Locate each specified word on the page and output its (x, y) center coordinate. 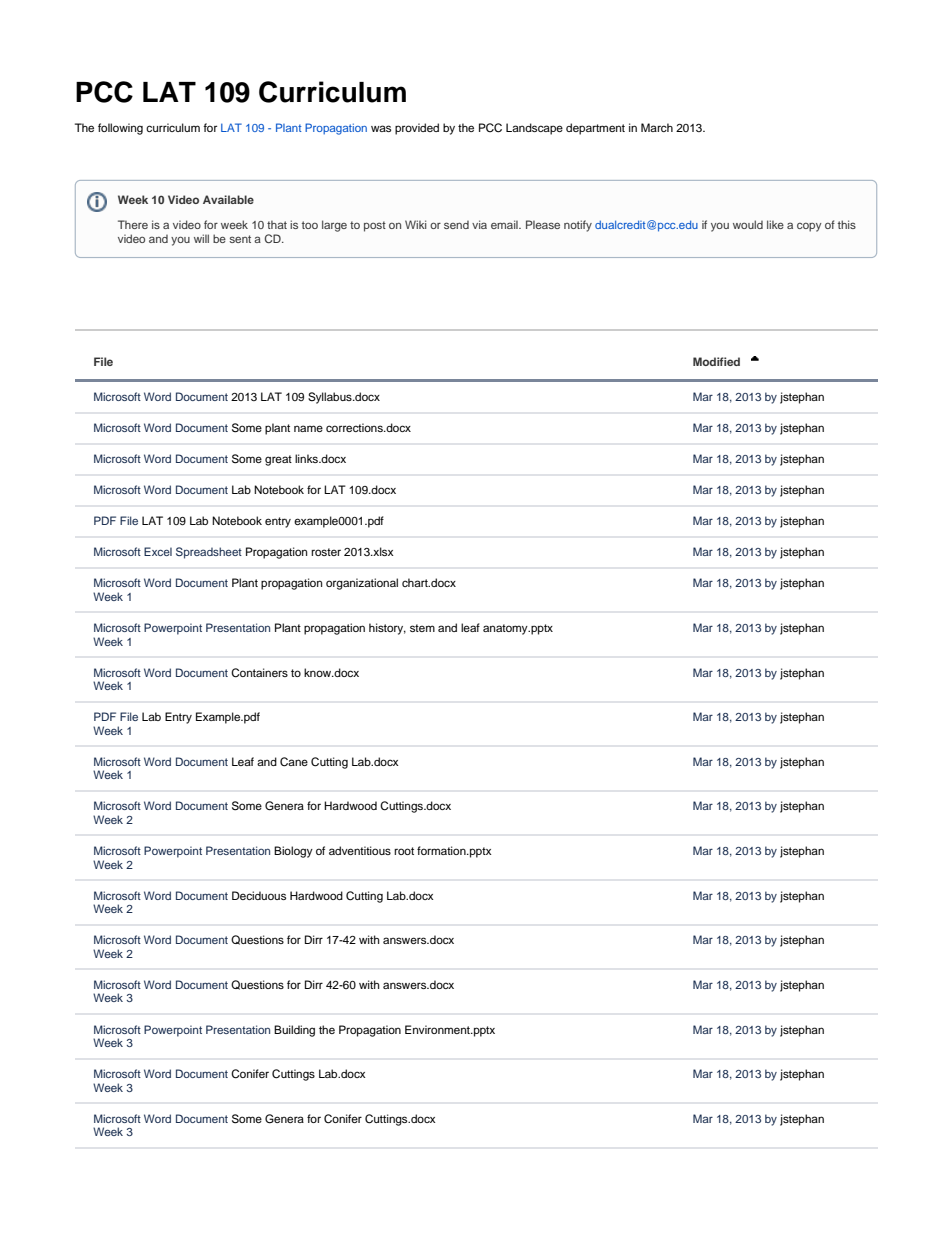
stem (422, 628)
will (201, 238)
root (404, 851)
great (278, 460)
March (657, 127)
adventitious (360, 850)
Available (228, 199)
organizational (362, 584)
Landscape (534, 129)
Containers (259, 673)
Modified (716, 361)
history (387, 629)
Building (294, 1031)
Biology (293, 852)
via (479, 224)
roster (326, 552)
